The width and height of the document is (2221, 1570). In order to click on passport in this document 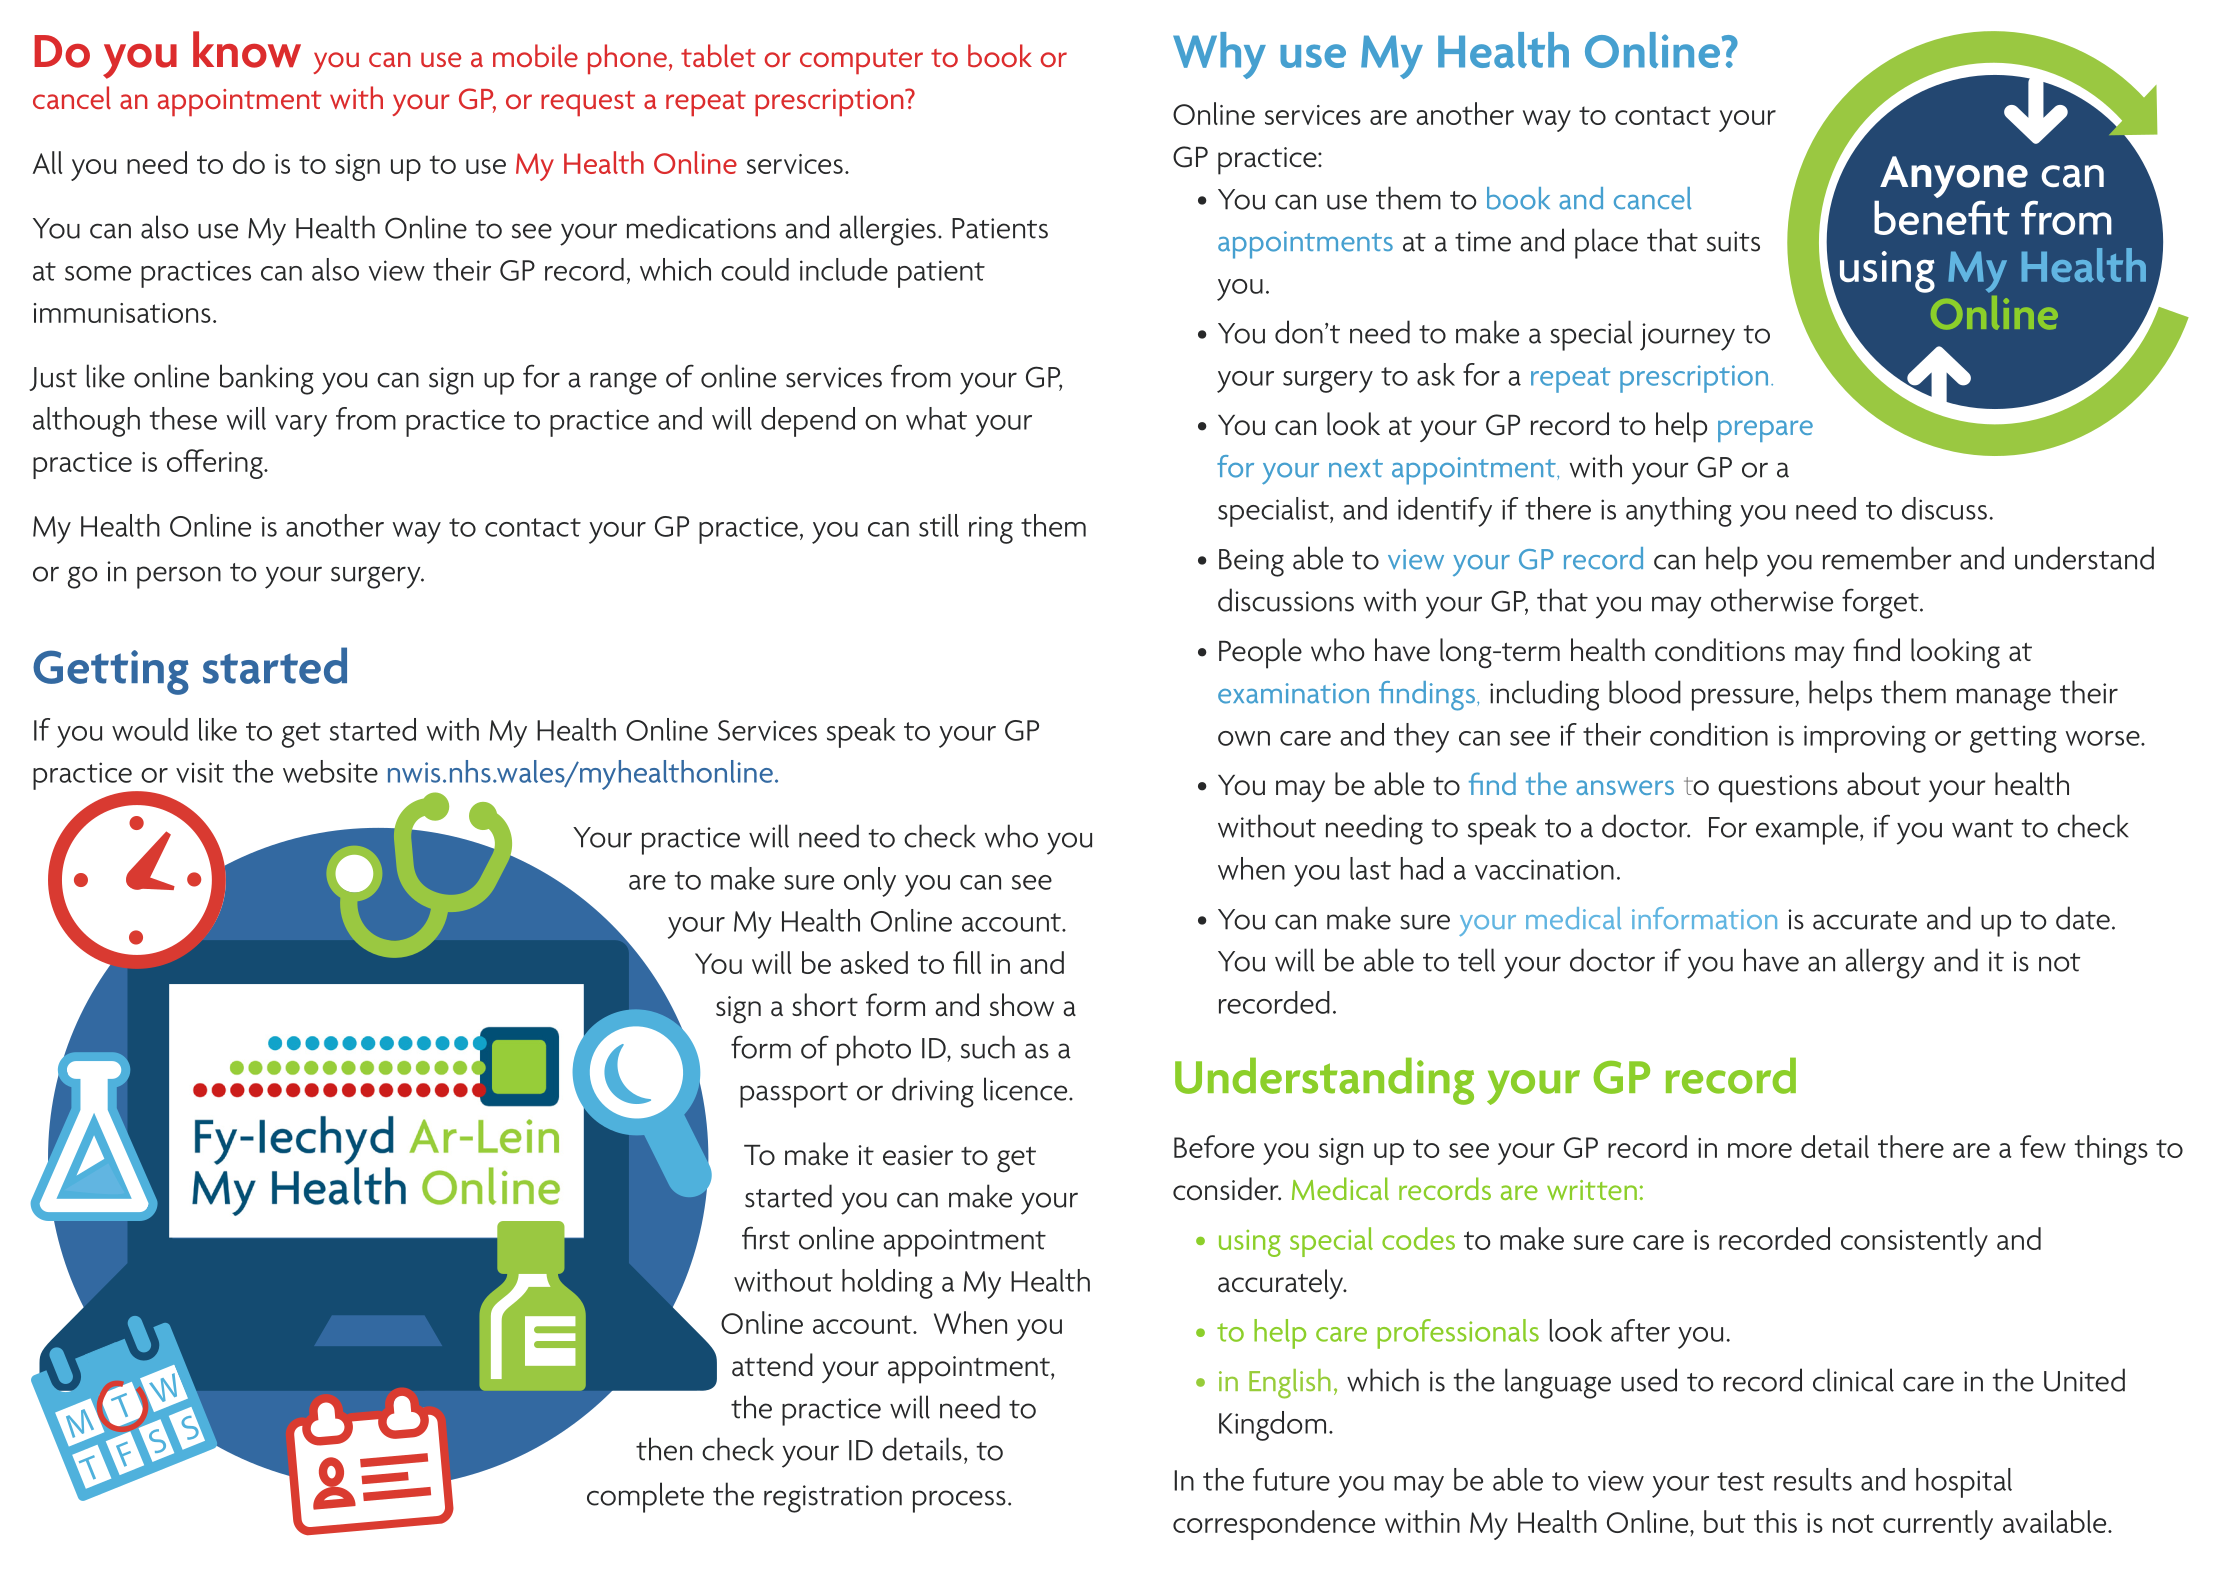, I will do `click(794, 1095)`.
